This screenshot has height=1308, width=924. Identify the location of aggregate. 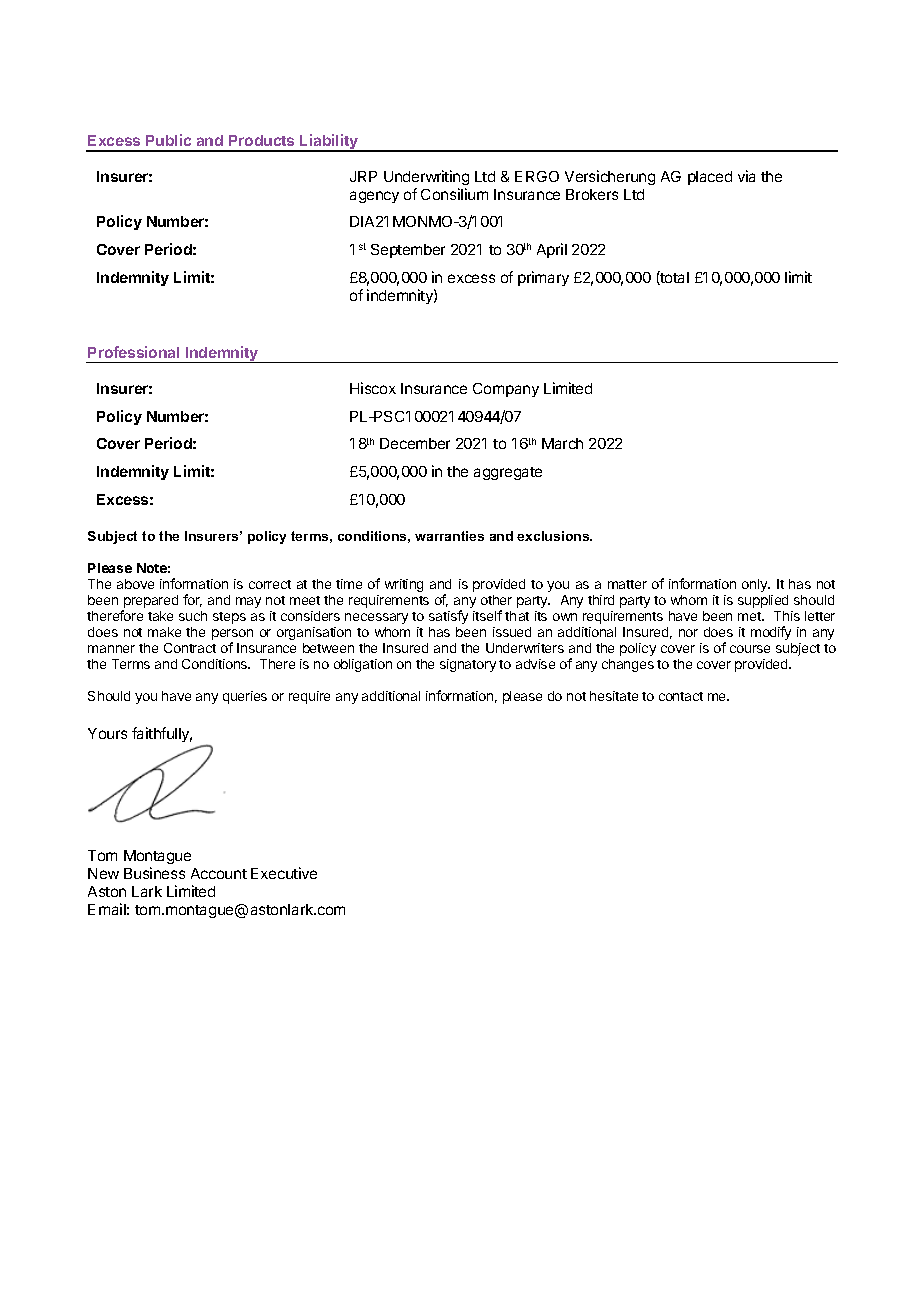
(508, 473).
